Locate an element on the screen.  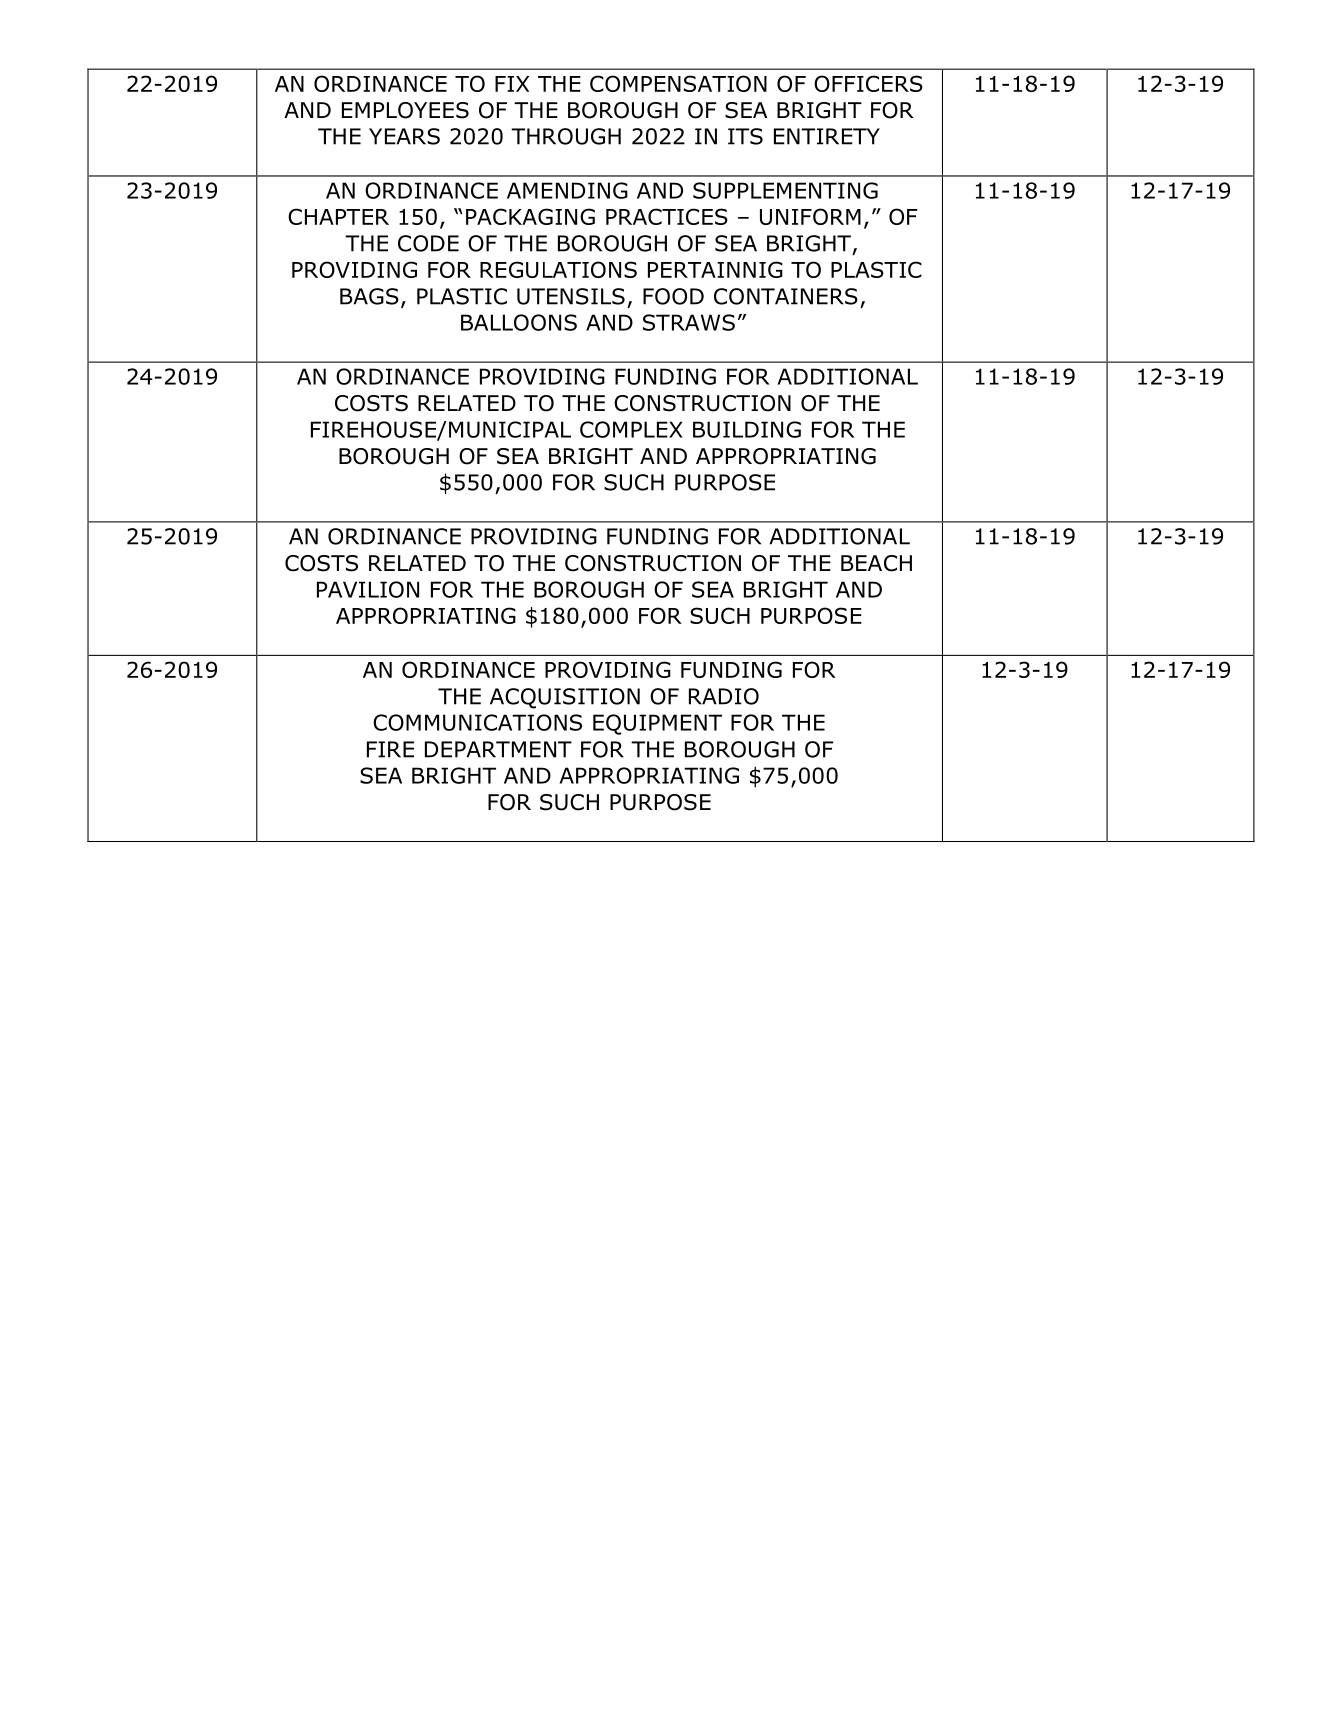
CODE is located at coordinates (428, 243).
